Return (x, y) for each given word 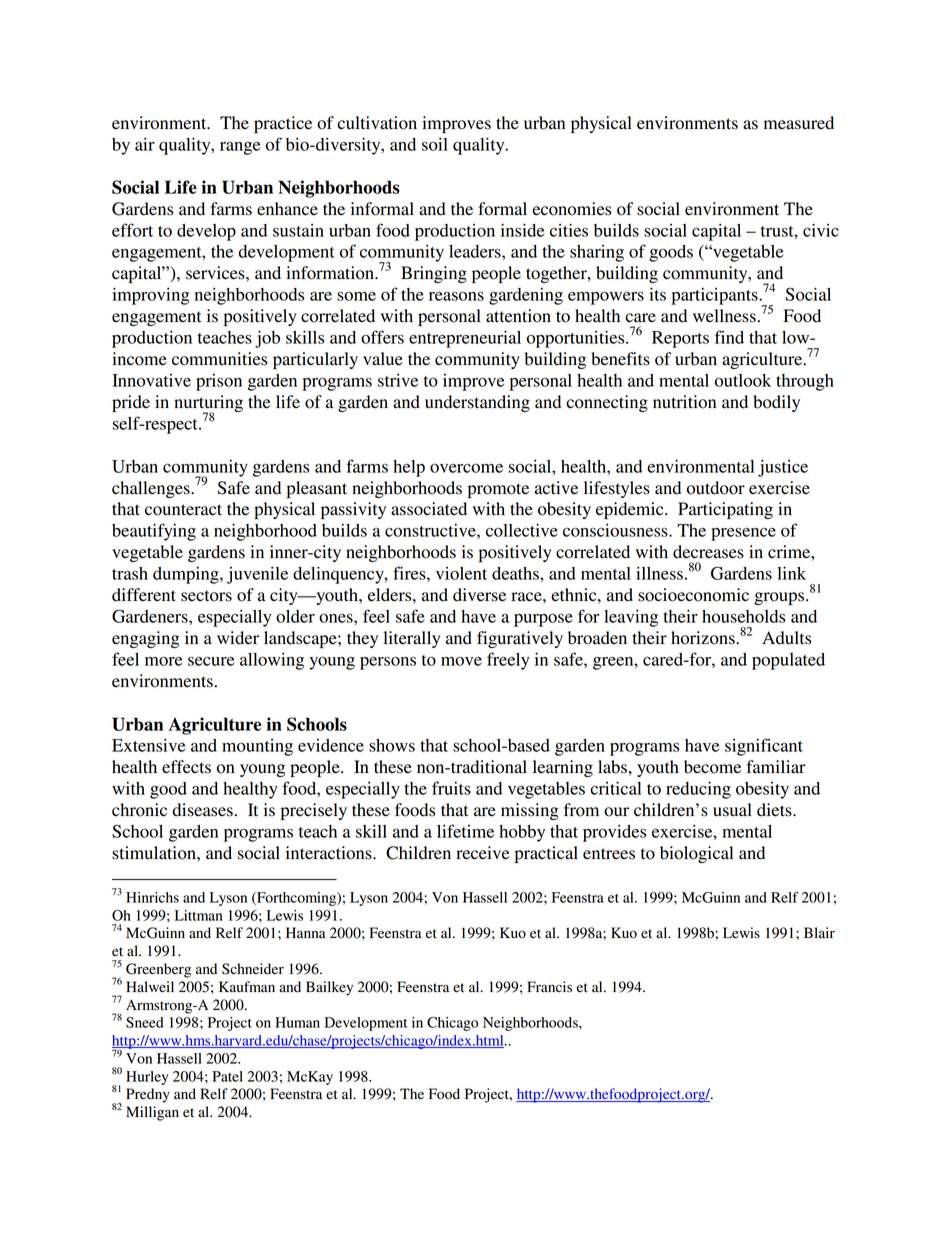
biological (696, 854)
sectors (206, 596)
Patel (228, 1076)
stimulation (155, 853)
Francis (549, 986)
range (240, 148)
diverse (479, 595)
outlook (743, 380)
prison (219, 382)
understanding (477, 403)
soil (435, 144)
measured (799, 123)
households (743, 616)
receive (483, 853)
